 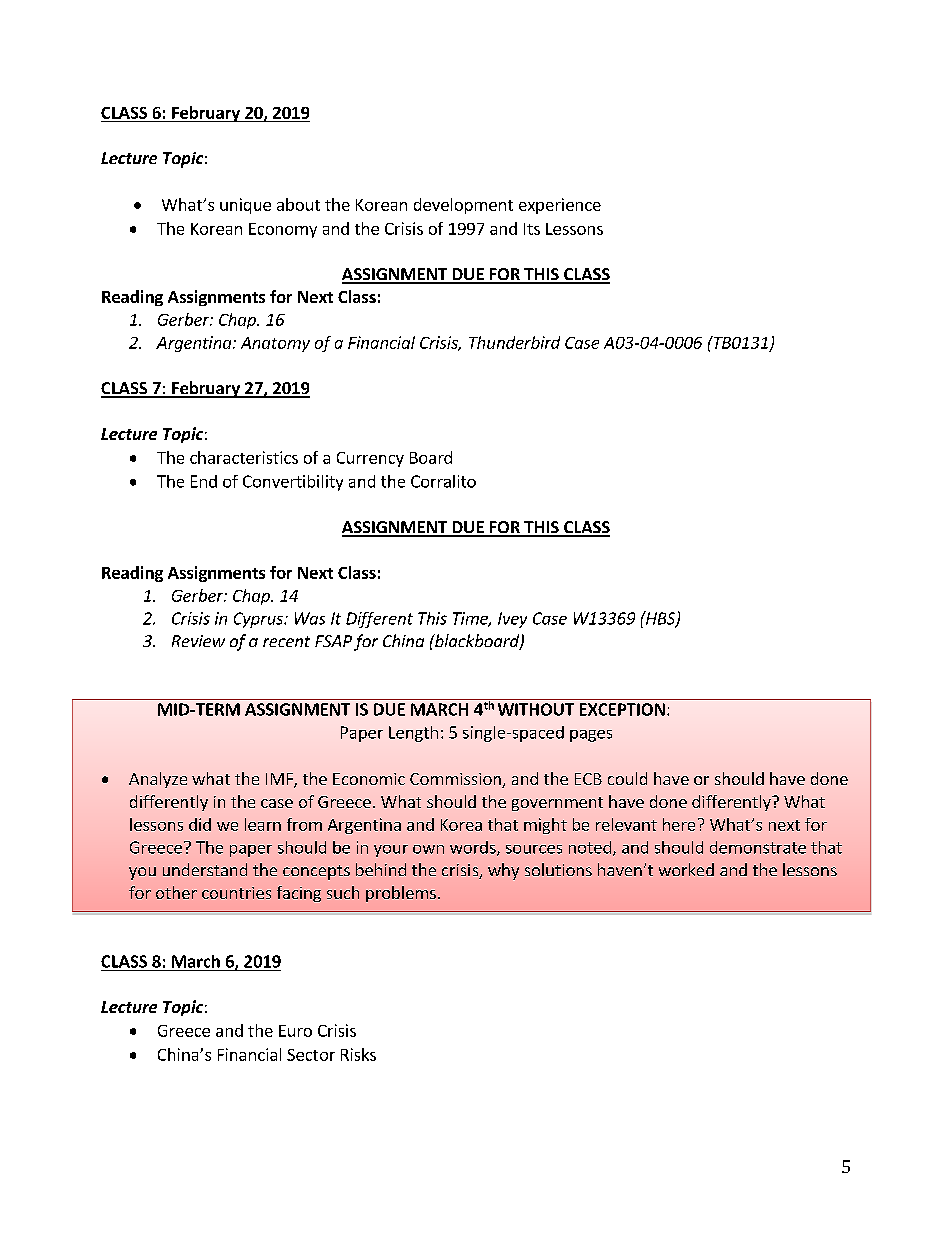 I want to click on unique, so click(x=245, y=206).
